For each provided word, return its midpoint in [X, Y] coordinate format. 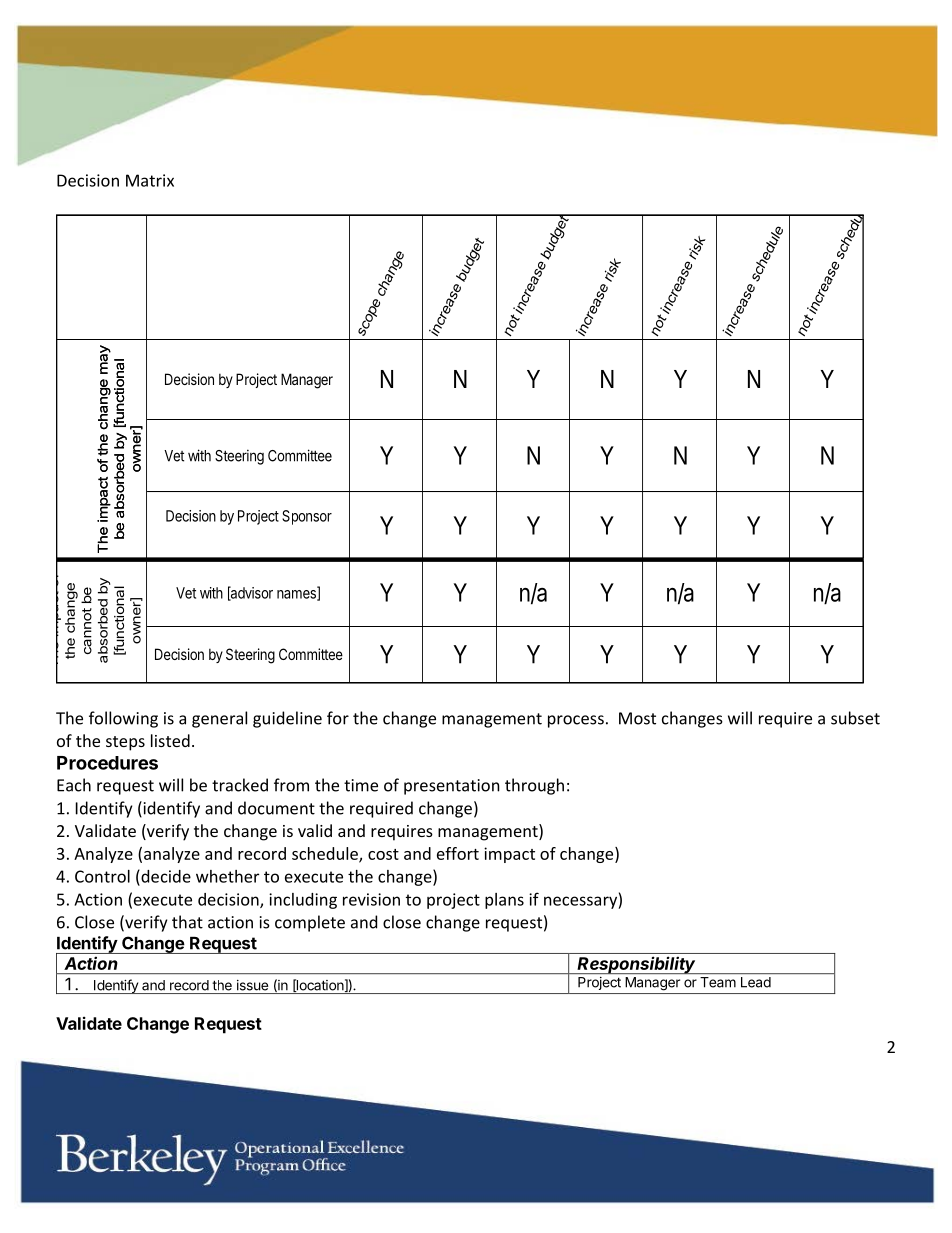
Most [637, 718]
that [187, 922]
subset [855, 718]
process [576, 721]
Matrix [150, 180]
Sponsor [307, 517]
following [123, 719]
